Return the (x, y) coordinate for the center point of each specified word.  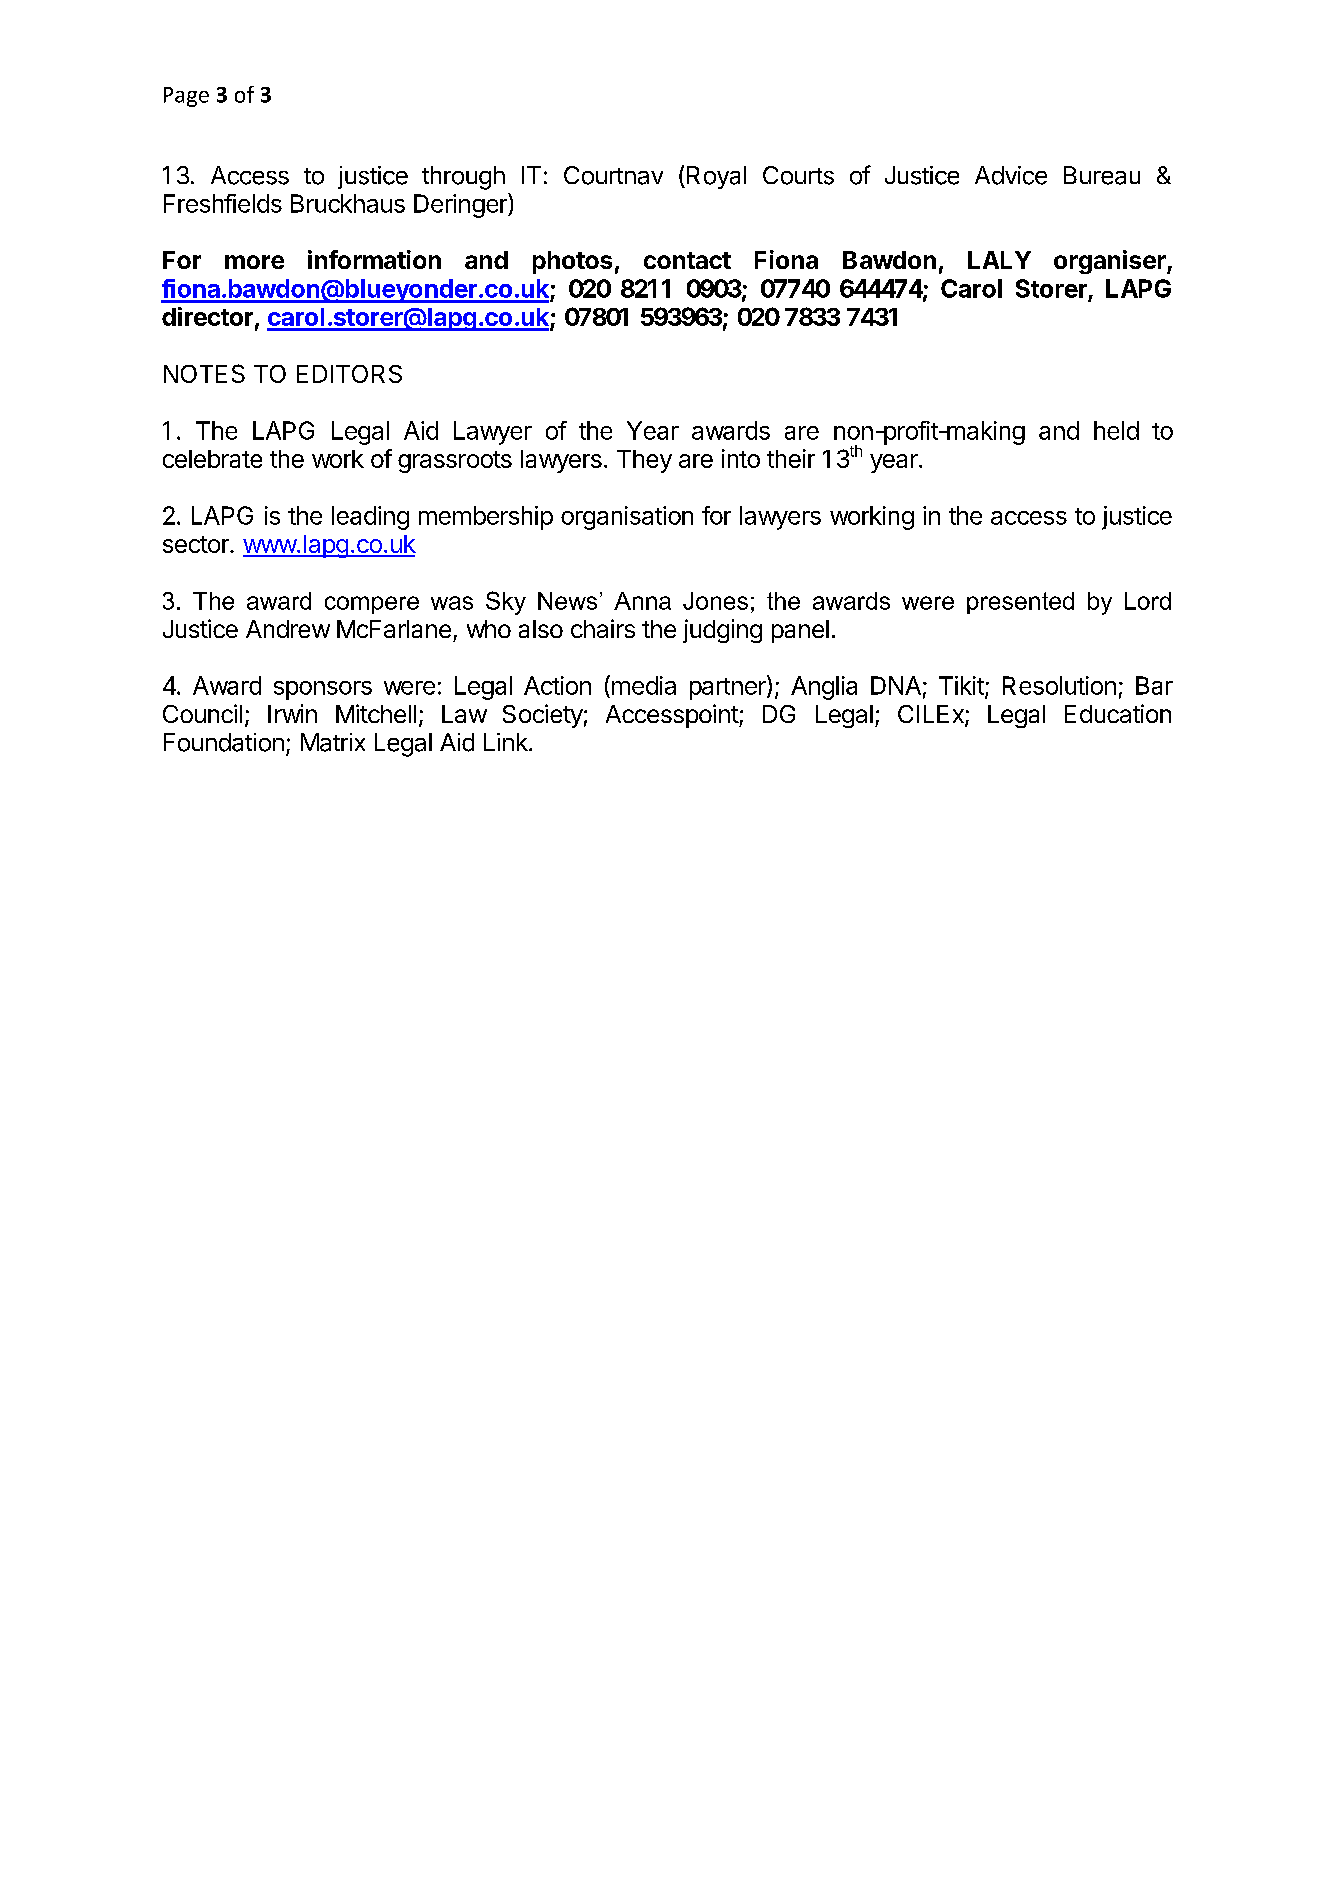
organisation (627, 518)
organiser (1111, 262)
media (642, 685)
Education (1118, 713)
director (207, 316)
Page (186, 97)
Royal (716, 177)
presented (1020, 603)
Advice (1011, 175)
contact (687, 260)
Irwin (292, 713)
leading (370, 518)
